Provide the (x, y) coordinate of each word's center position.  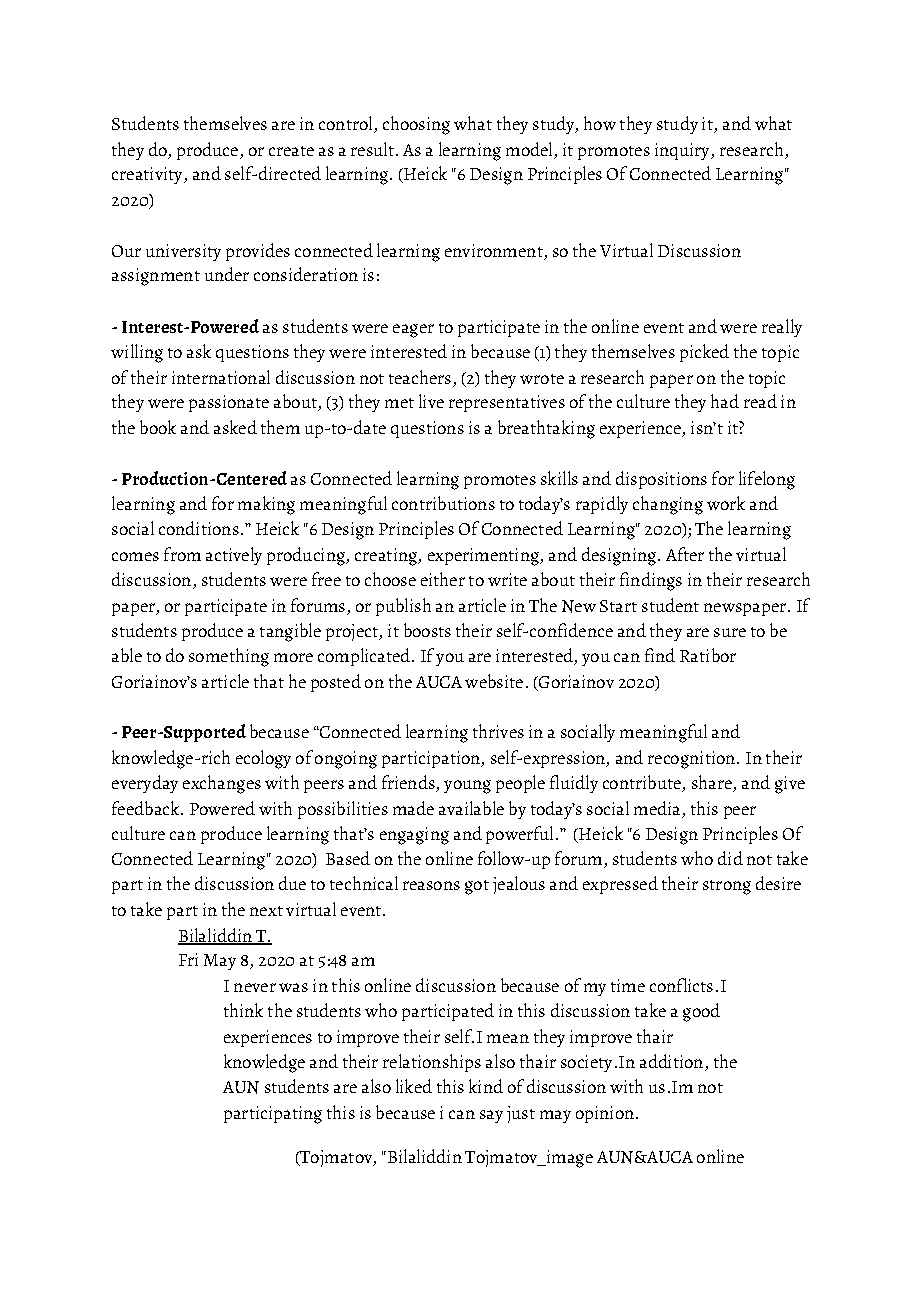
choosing (416, 125)
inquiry (684, 151)
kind (486, 1086)
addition (673, 1062)
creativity (149, 175)
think (243, 1010)
